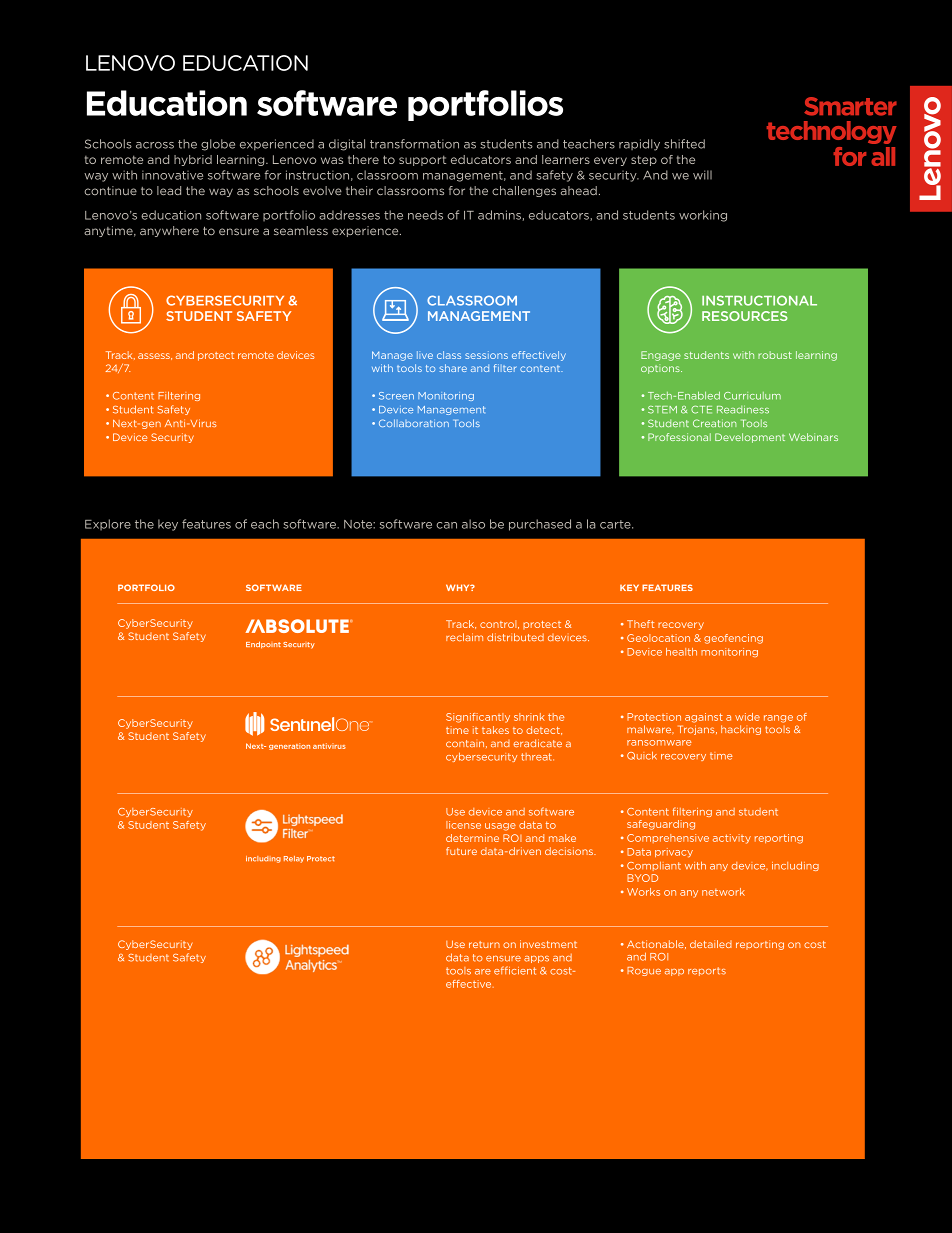  What do you see at coordinates (193, 160) in the image?
I see `hybrid` at bounding box center [193, 160].
